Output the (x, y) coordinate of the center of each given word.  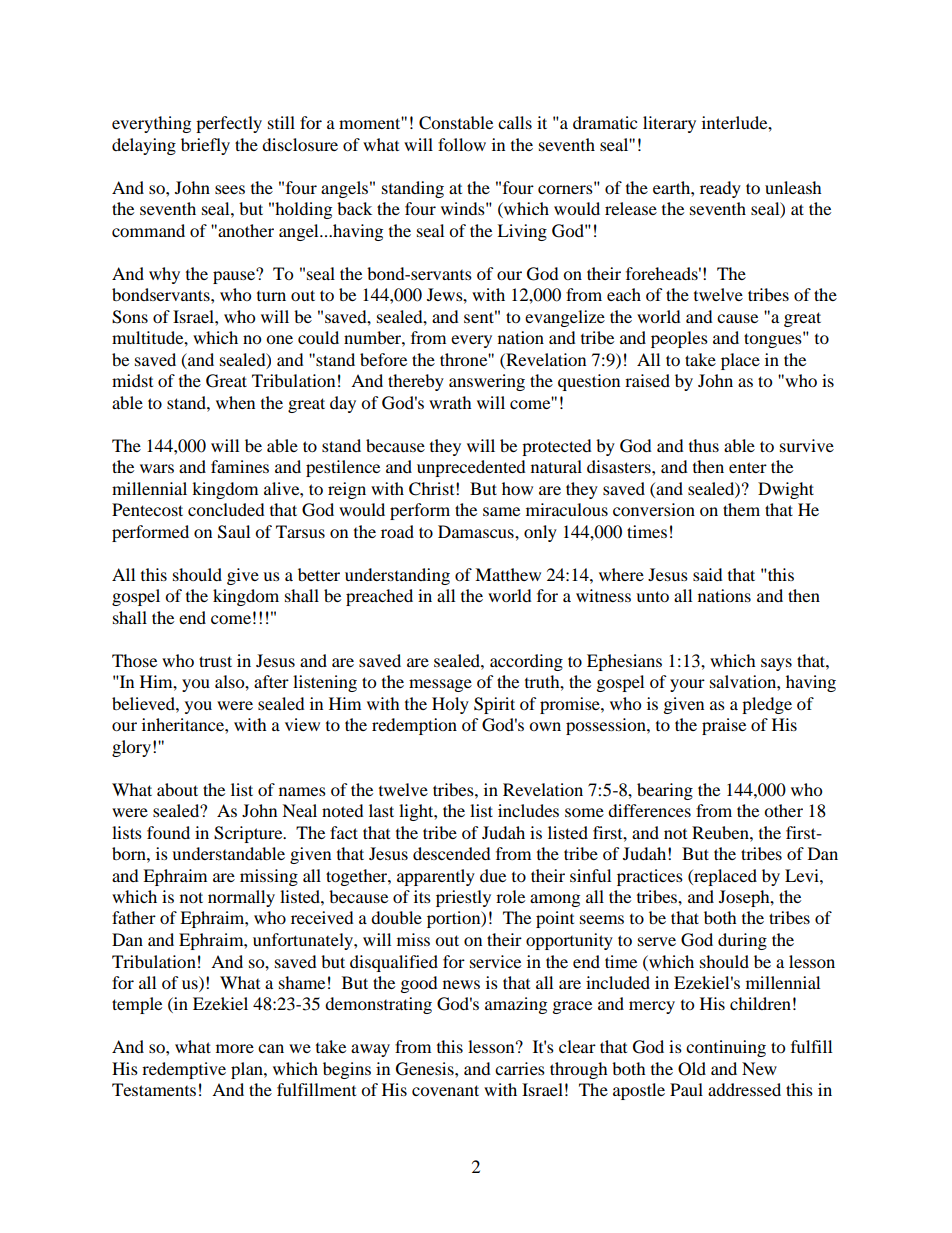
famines (240, 466)
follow (462, 144)
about (177, 789)
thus (704, 445)
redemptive (184, 1070)
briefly (205, 146)
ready (720, 189)
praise (724, 726)
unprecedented (471, 468)
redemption (414, 726)
